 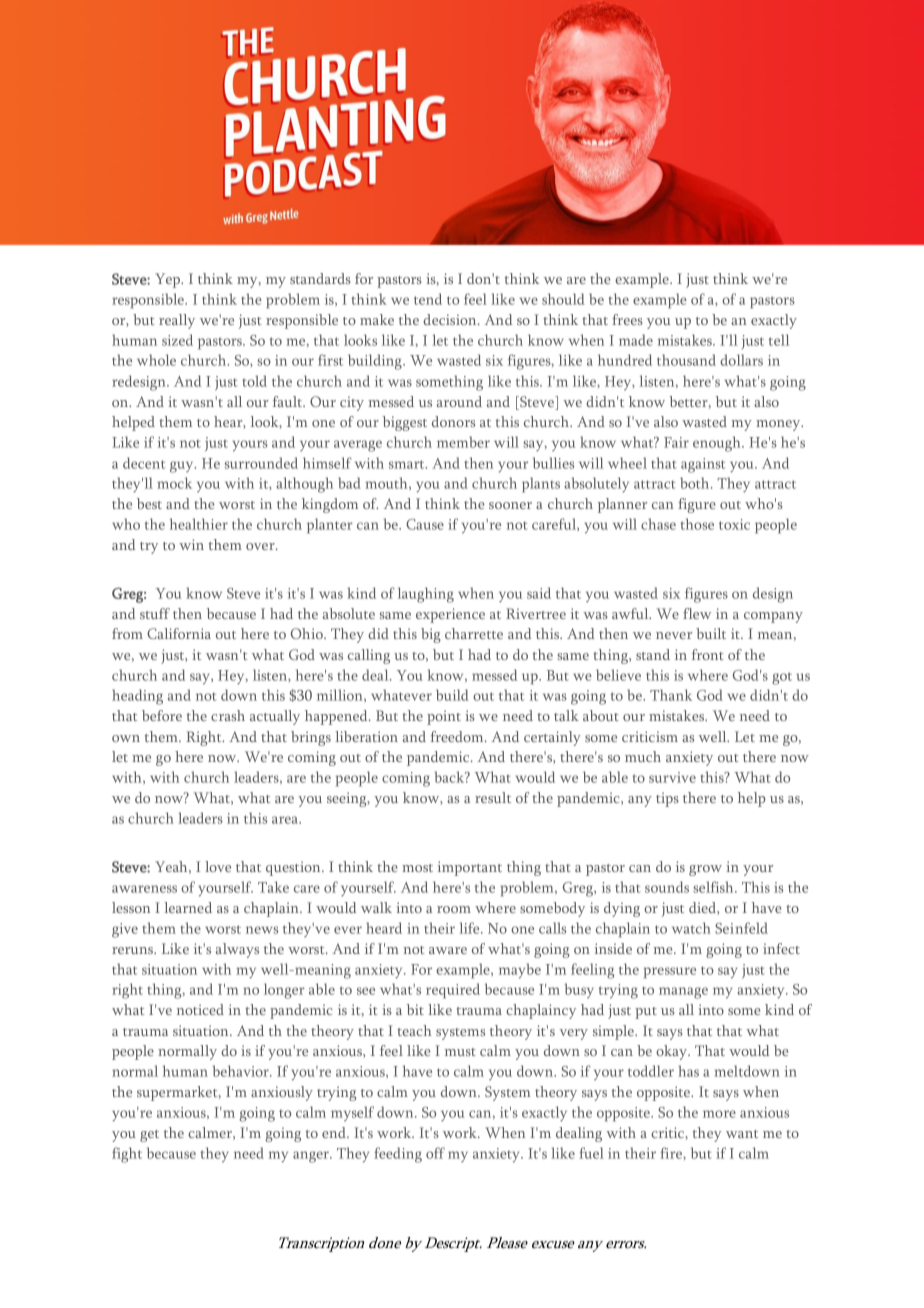 What do you see at coordinates (188, 907) in the page?
I see `learned` at bounding box center [188, 907].
